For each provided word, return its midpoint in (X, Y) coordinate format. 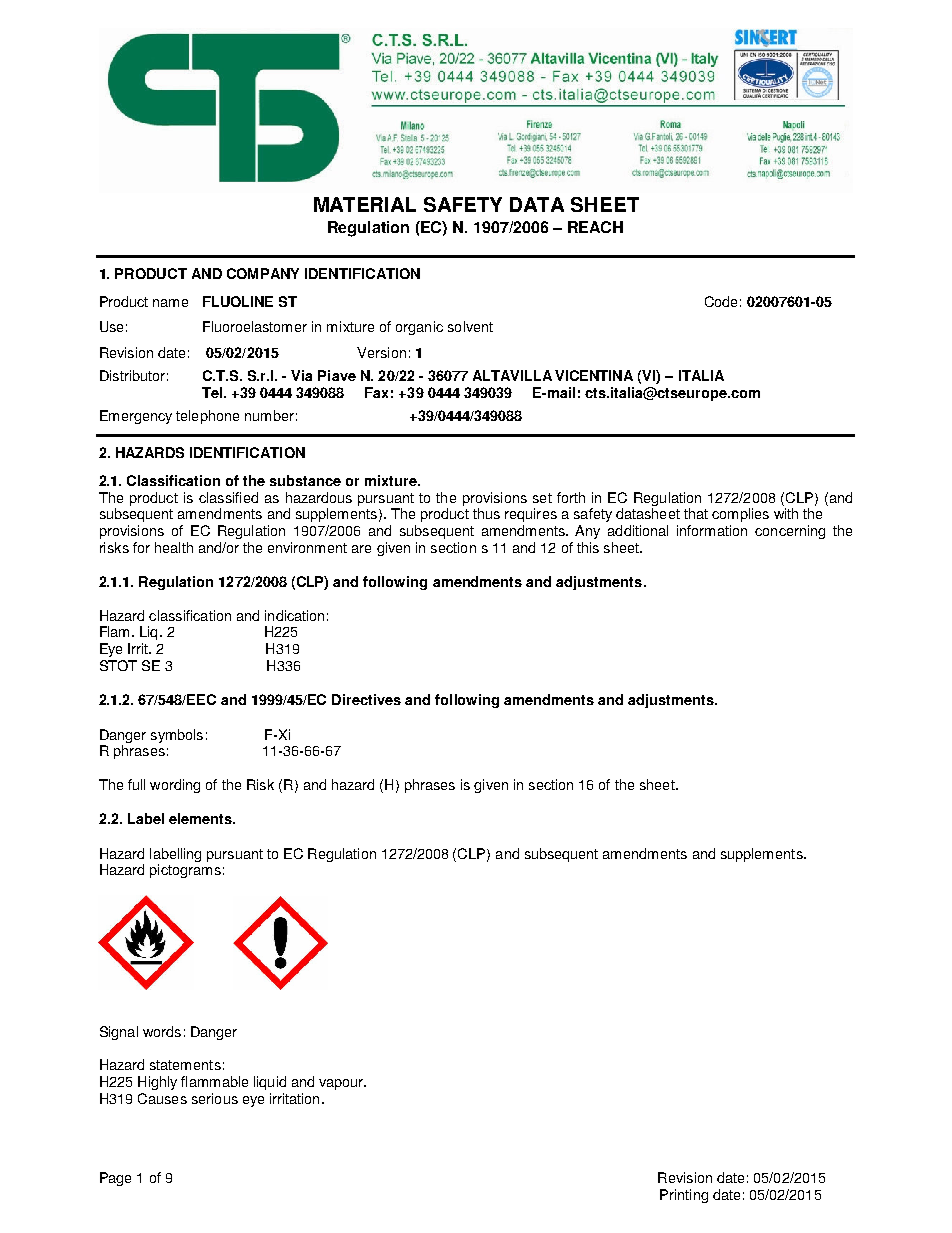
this (588, 547)
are (361, 549)
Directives (366, 699)
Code (721, 301)
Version (381, 352)
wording (175, 786)
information (712, 530)
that (696, 513)
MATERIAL (365, 204)
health (174, 547)
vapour (342, 1084)
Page (115, 1179)
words (162, 1031)
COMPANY (263, 273)
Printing (684, 1196)
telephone (207, 417)
